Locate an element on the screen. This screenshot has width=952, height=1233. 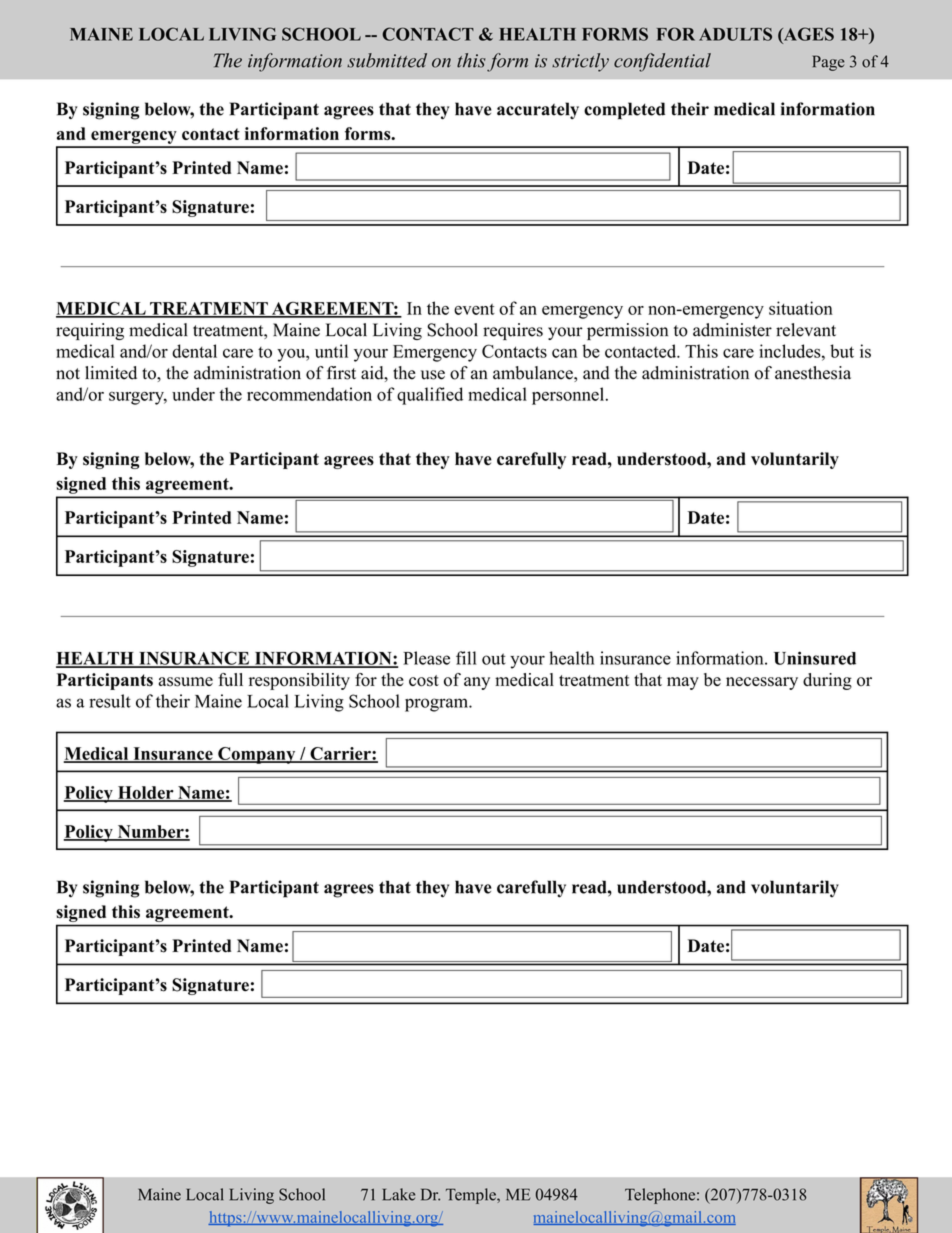
submitted is located at coordinates (387, 60).
